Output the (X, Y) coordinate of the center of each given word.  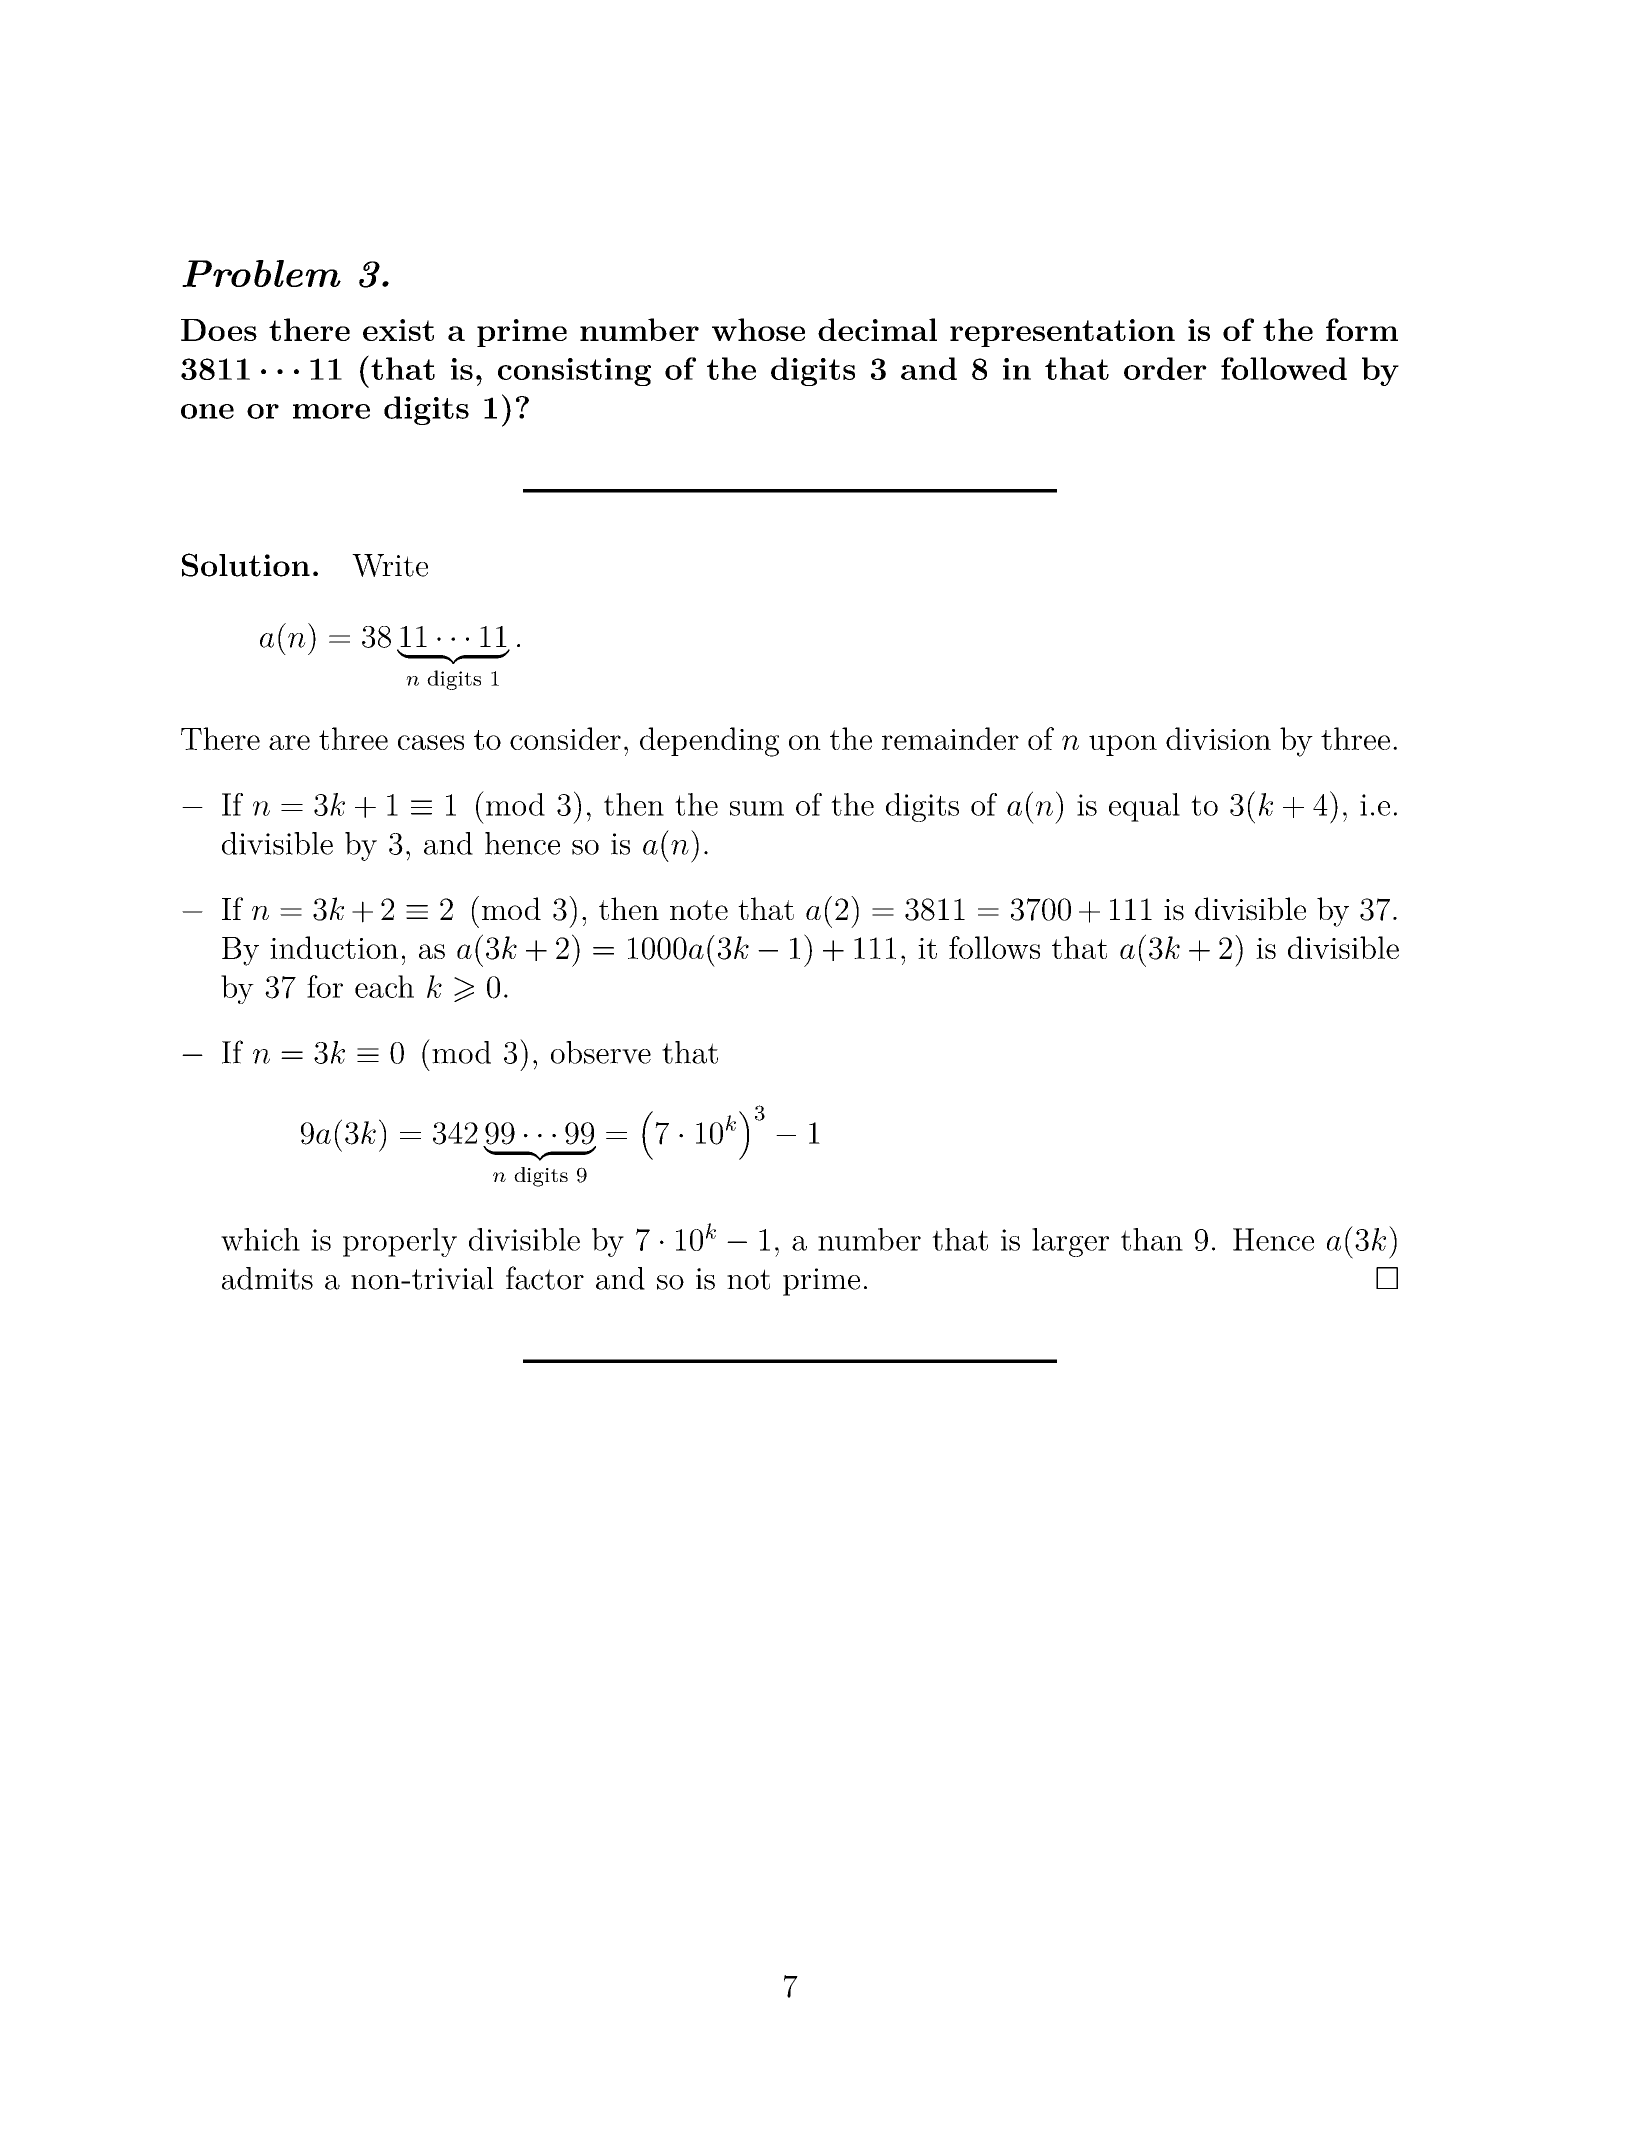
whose (758, 329)
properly (400, 1242)
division (1218, 738)
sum (757, 808)
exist (398, 330)
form (1362, 329)
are (289, 742)
